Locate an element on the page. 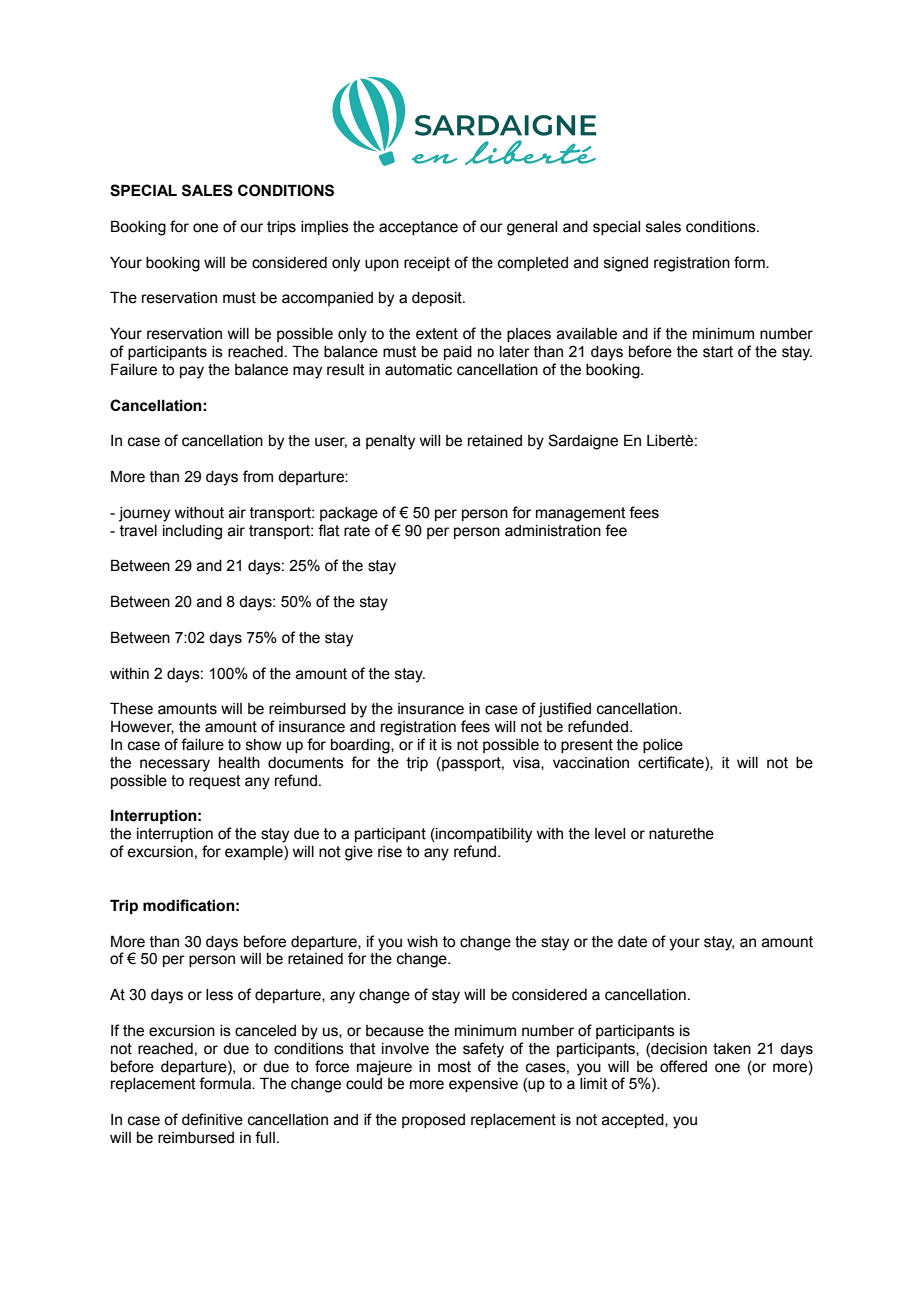 The width and height of the page is (924, 1308). receipt is located at coordinates (427, 264).
